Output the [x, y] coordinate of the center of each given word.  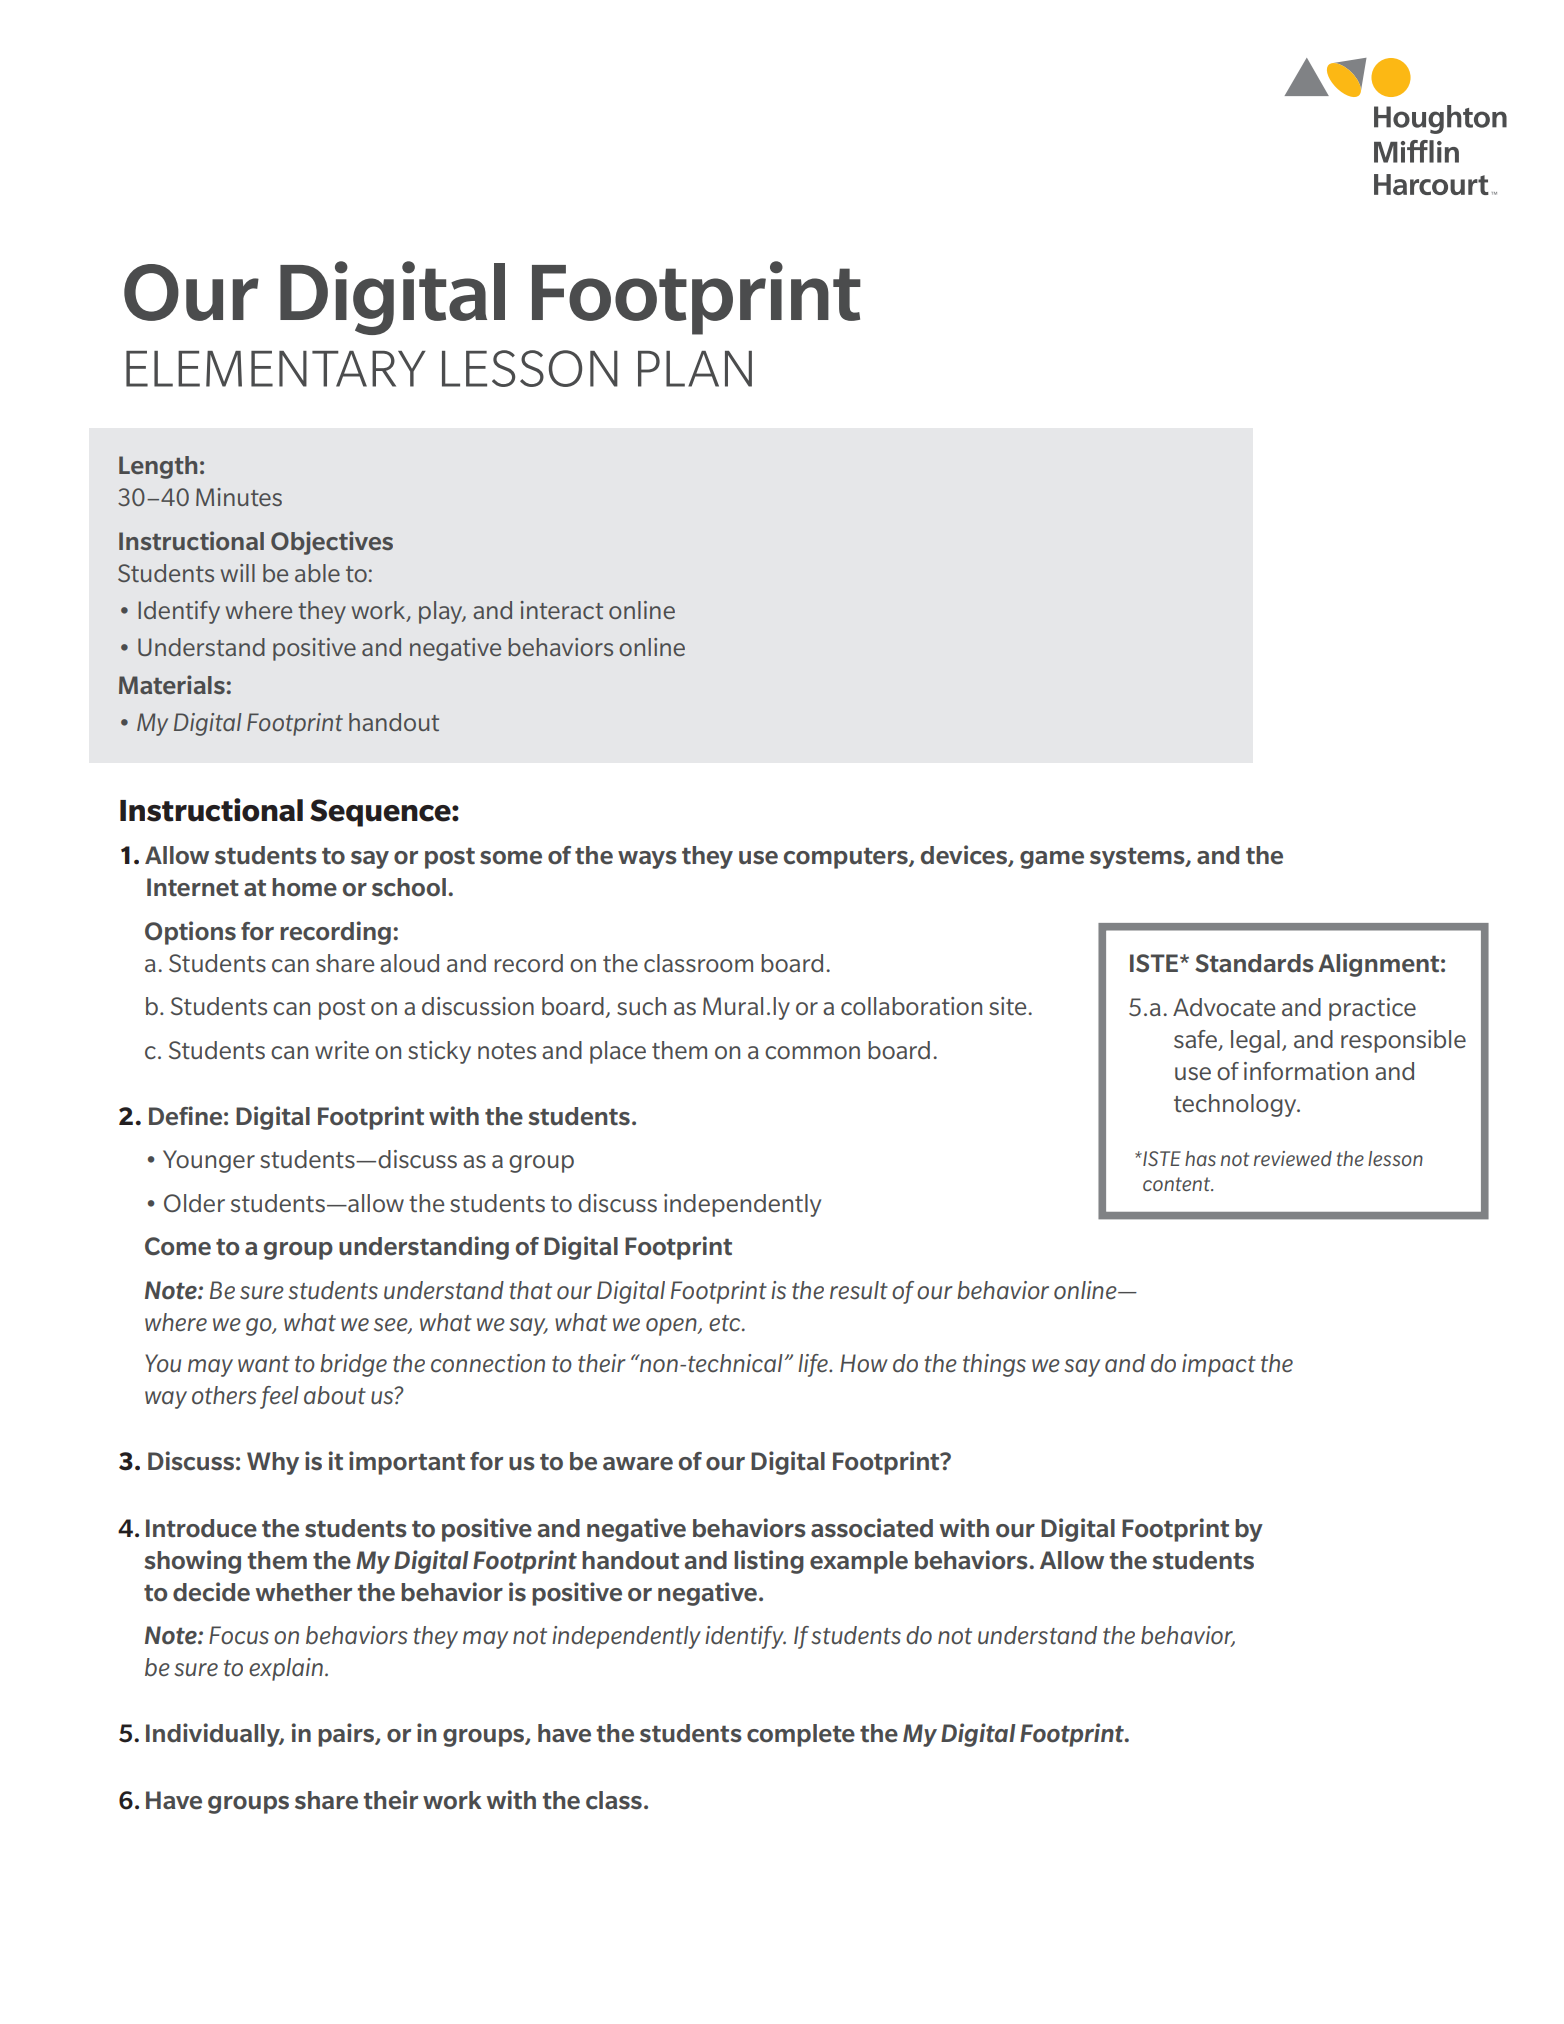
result [859, 1290]
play [442, 612]
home [304, 887]
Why [273, 1463]
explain [286, 1669]
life [814, 1365]
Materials [172, 684]
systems [1138, 858]
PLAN [695, 369]
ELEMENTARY [276, 369]
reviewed [1293, 1158]
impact [1219, 1365]
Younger [209, 1161]
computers [847, 858]
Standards [1254, 963]
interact [561, 610]
